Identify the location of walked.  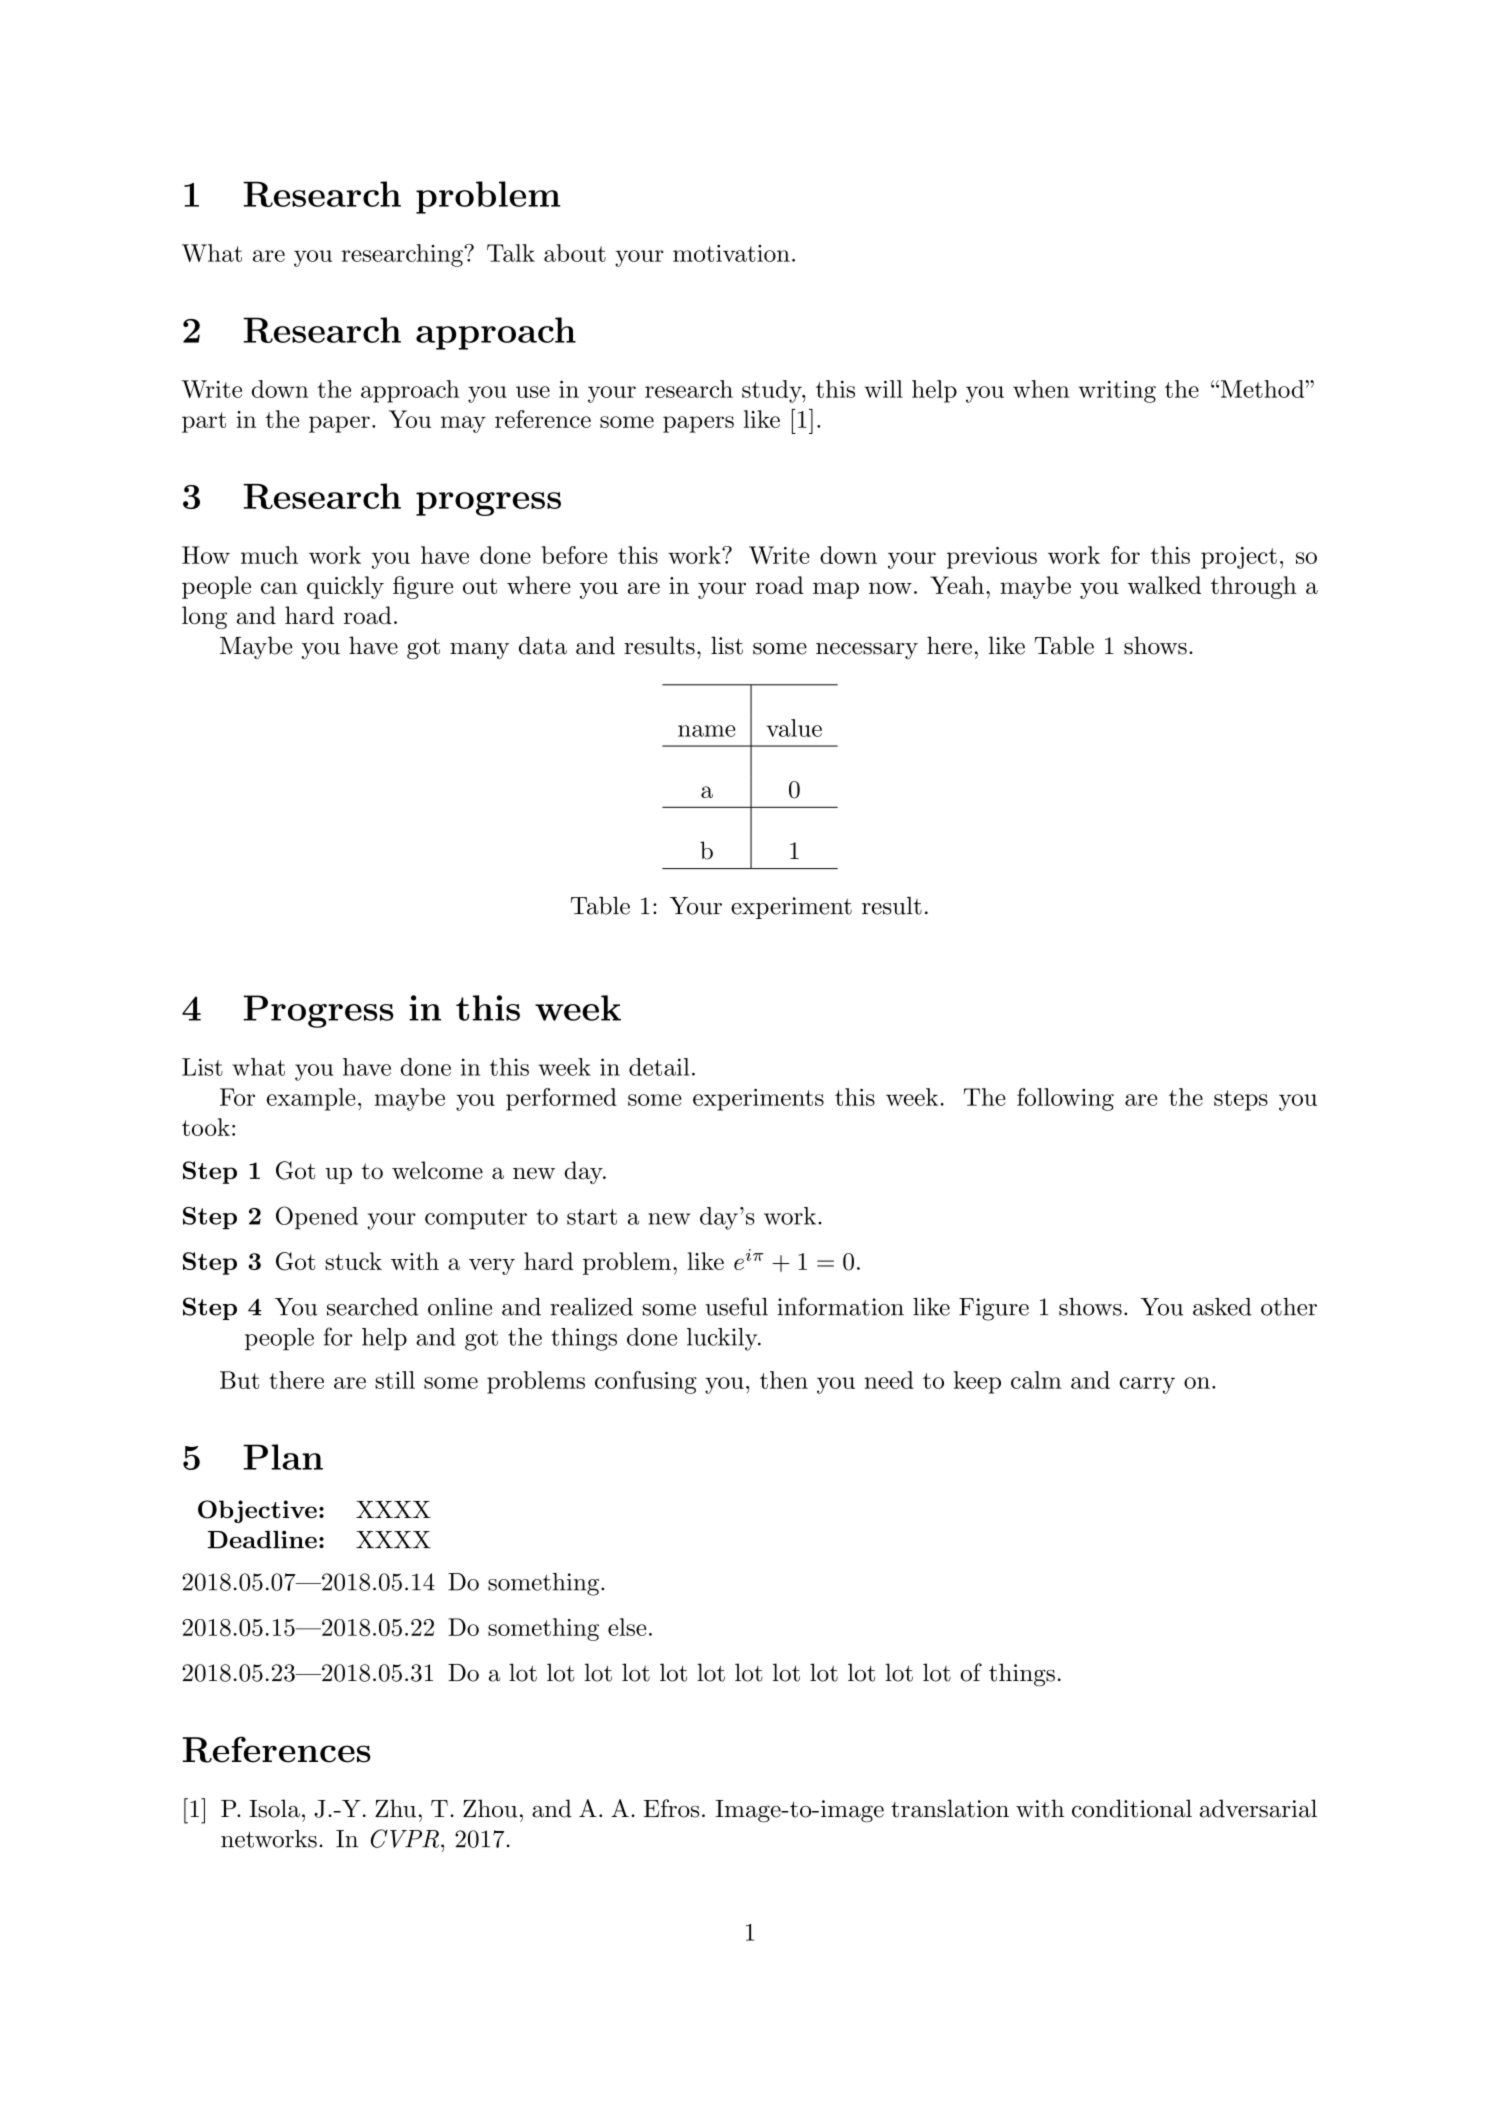
(1164, 585).
